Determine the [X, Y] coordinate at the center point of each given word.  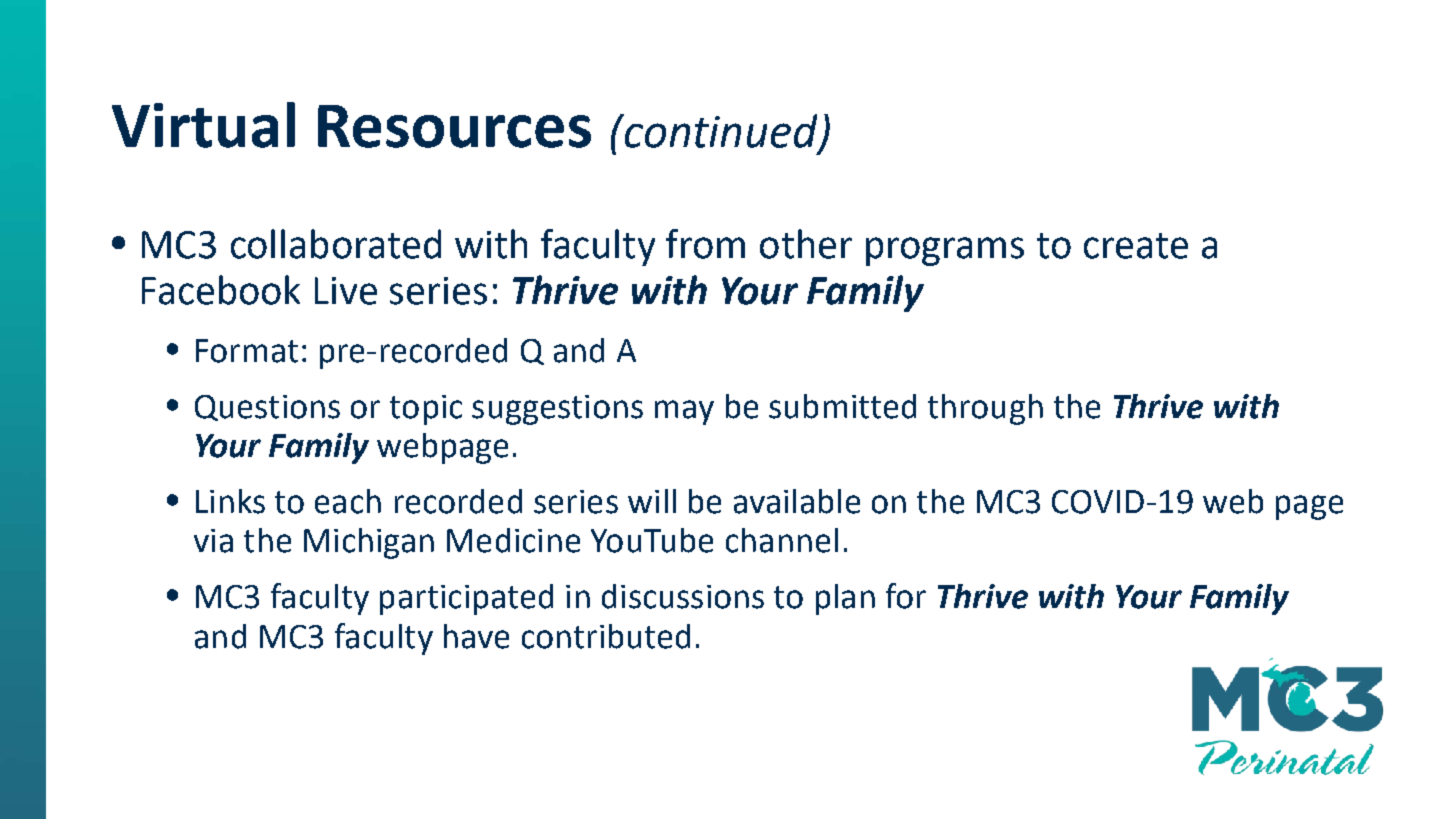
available [797, 501]
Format [247, 351]
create [1136, 246]
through [985, 409]
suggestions [557, 410]
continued [721, 132]
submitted [842, 406]
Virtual [203, 125]
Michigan [369, 543]
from [705, 244]
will [652, 501]
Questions [267, 408]
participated [466, 599]
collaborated [336, 244]
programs [945, 251]
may [684, 412]
